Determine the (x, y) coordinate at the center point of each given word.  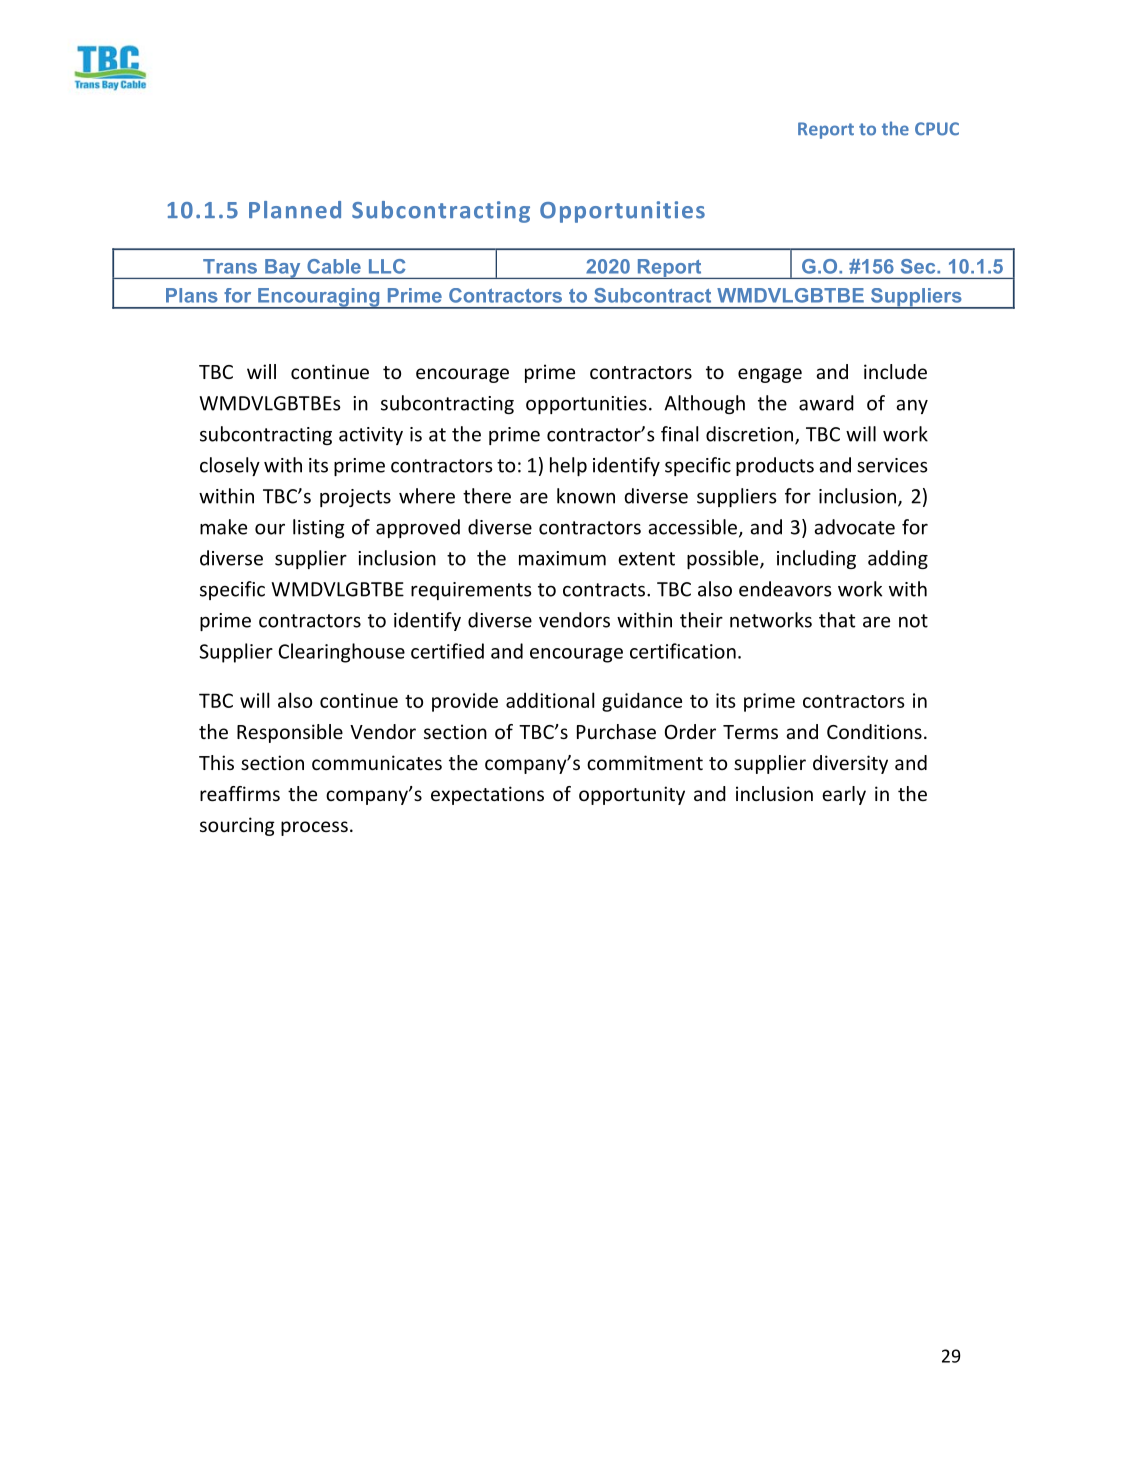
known (586, 496)
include (895, 371)
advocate (854, 527)
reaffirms (240, 793)
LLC (387, 266)
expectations (487, 795)
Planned (295, 210)
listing (319, 528)
